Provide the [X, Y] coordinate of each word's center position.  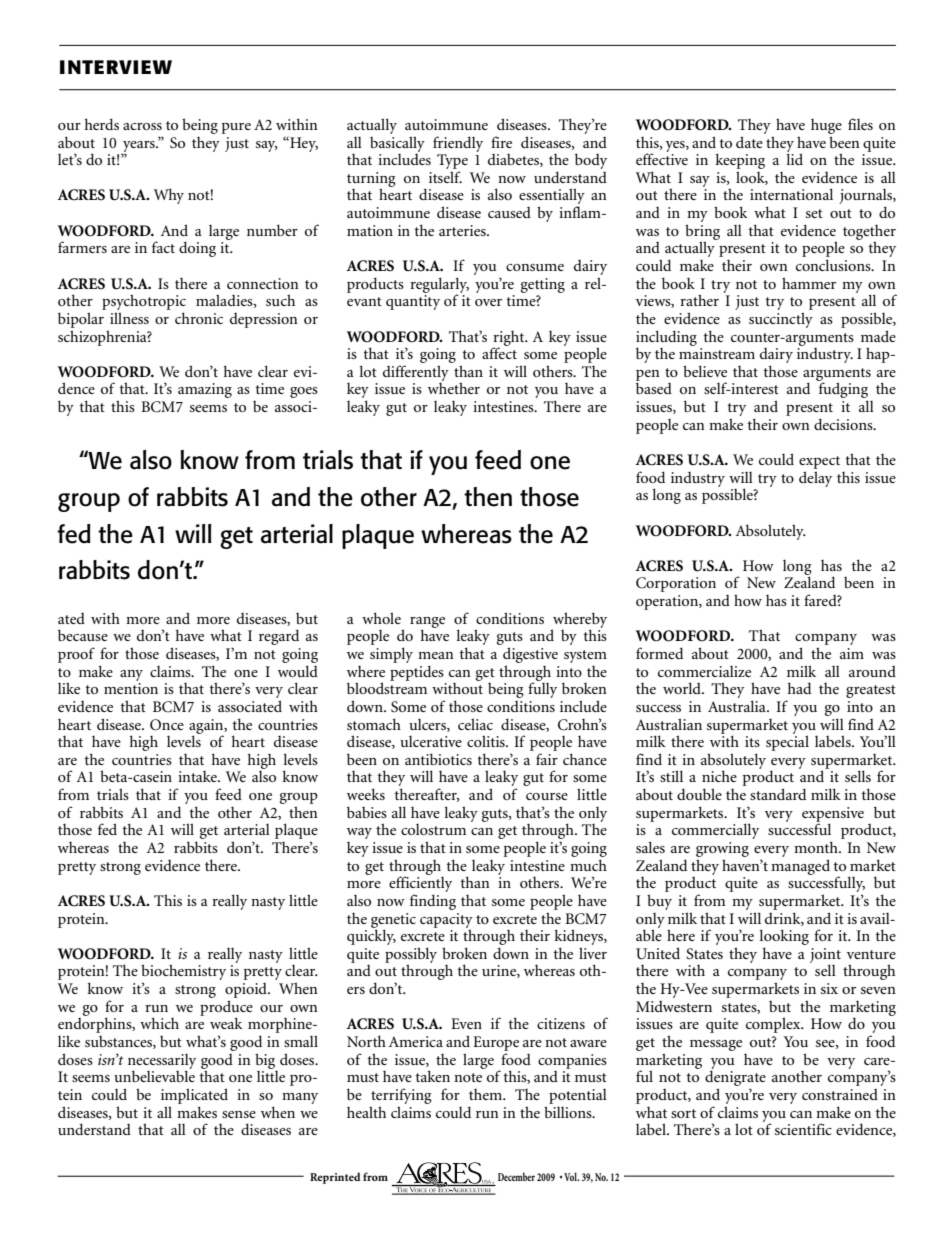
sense [239, 1114]
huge [826, 126]
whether [454, 388]
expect [819, 462]
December [516, 1176]
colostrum [433, 829]
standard [778, 794]
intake [198, 776]
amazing [205, 390]
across [142, 126]
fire [501, 142]
